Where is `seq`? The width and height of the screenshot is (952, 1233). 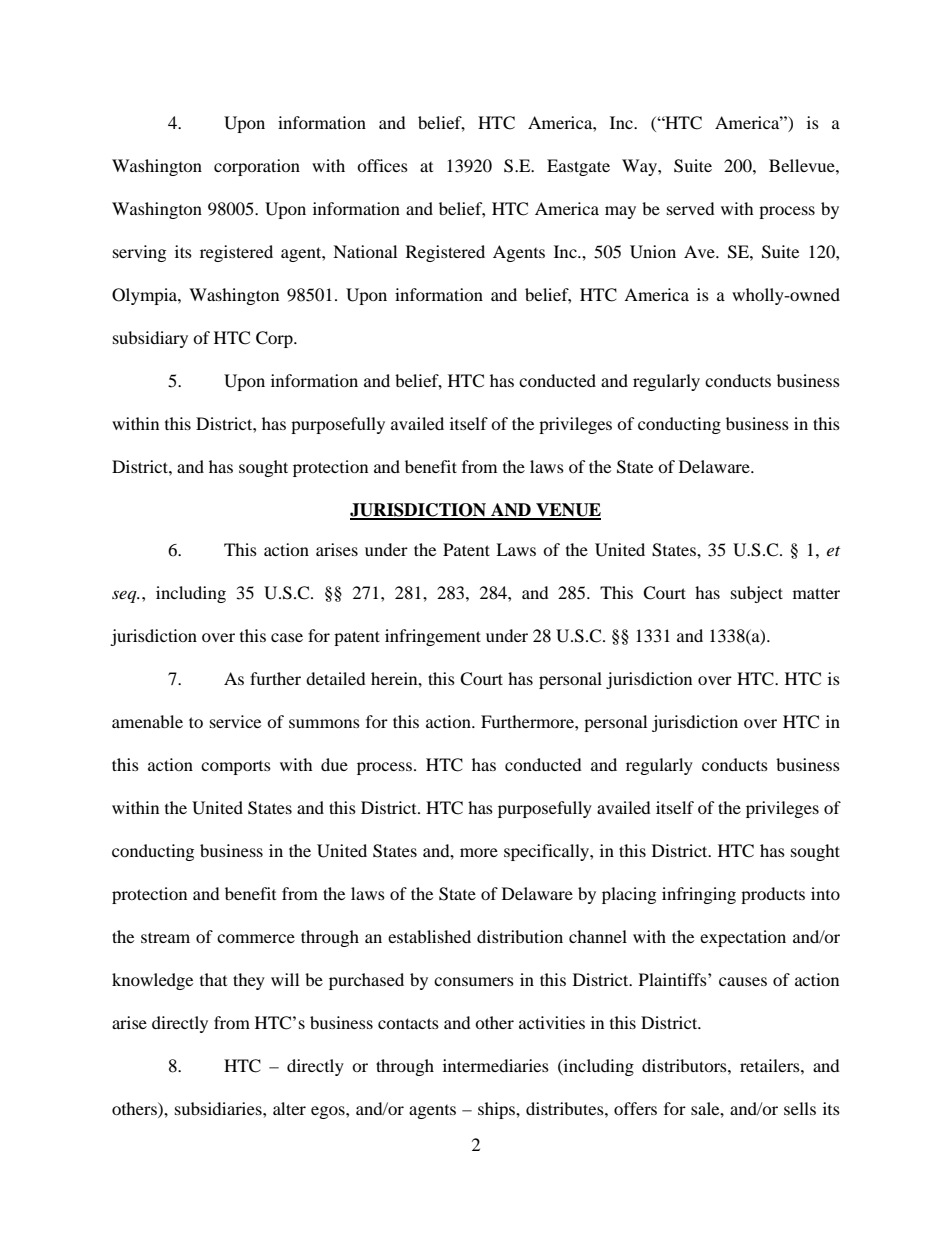 seq is located at coordinates (125, 596).
